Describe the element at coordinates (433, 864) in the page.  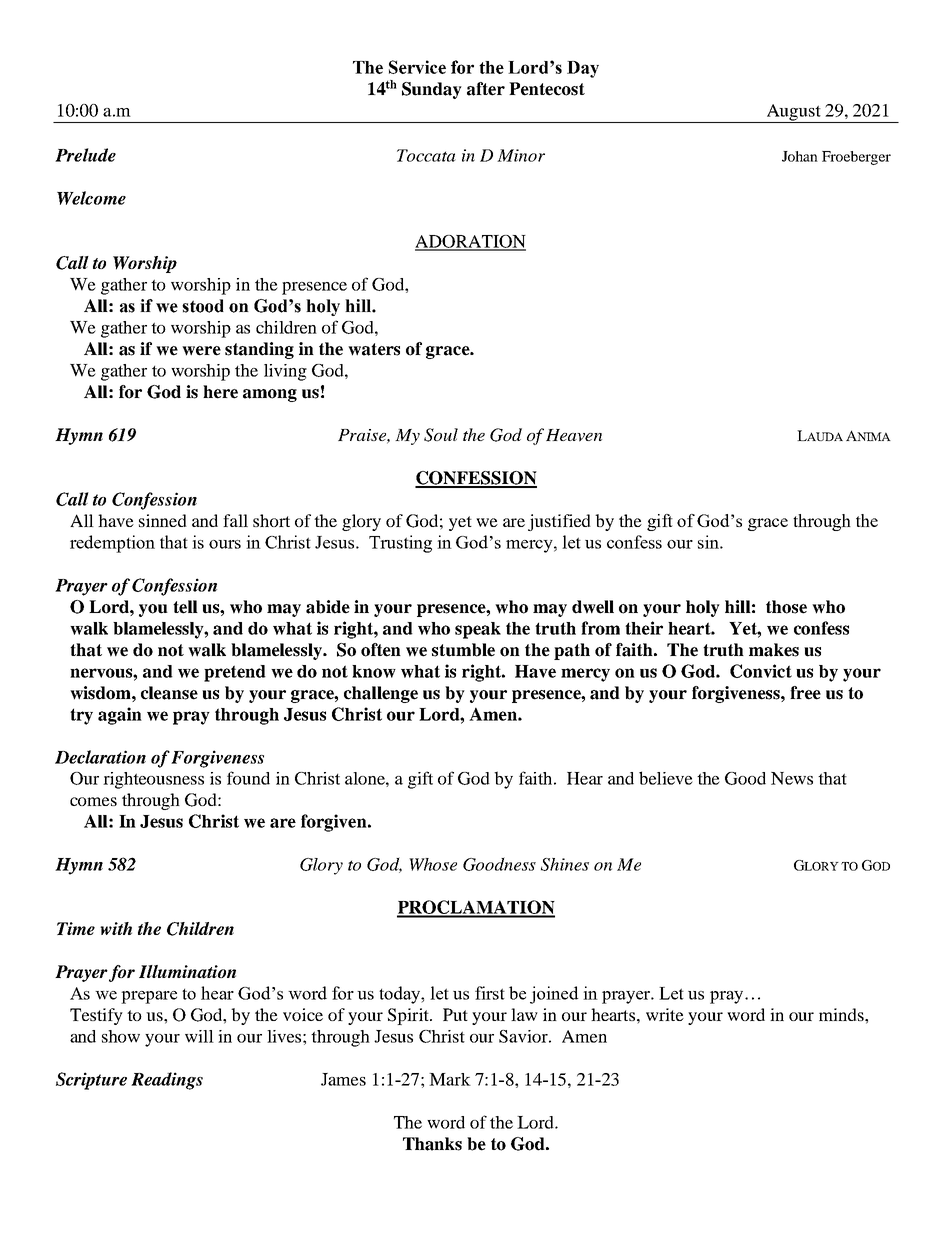
I see `Whose` at that location.
